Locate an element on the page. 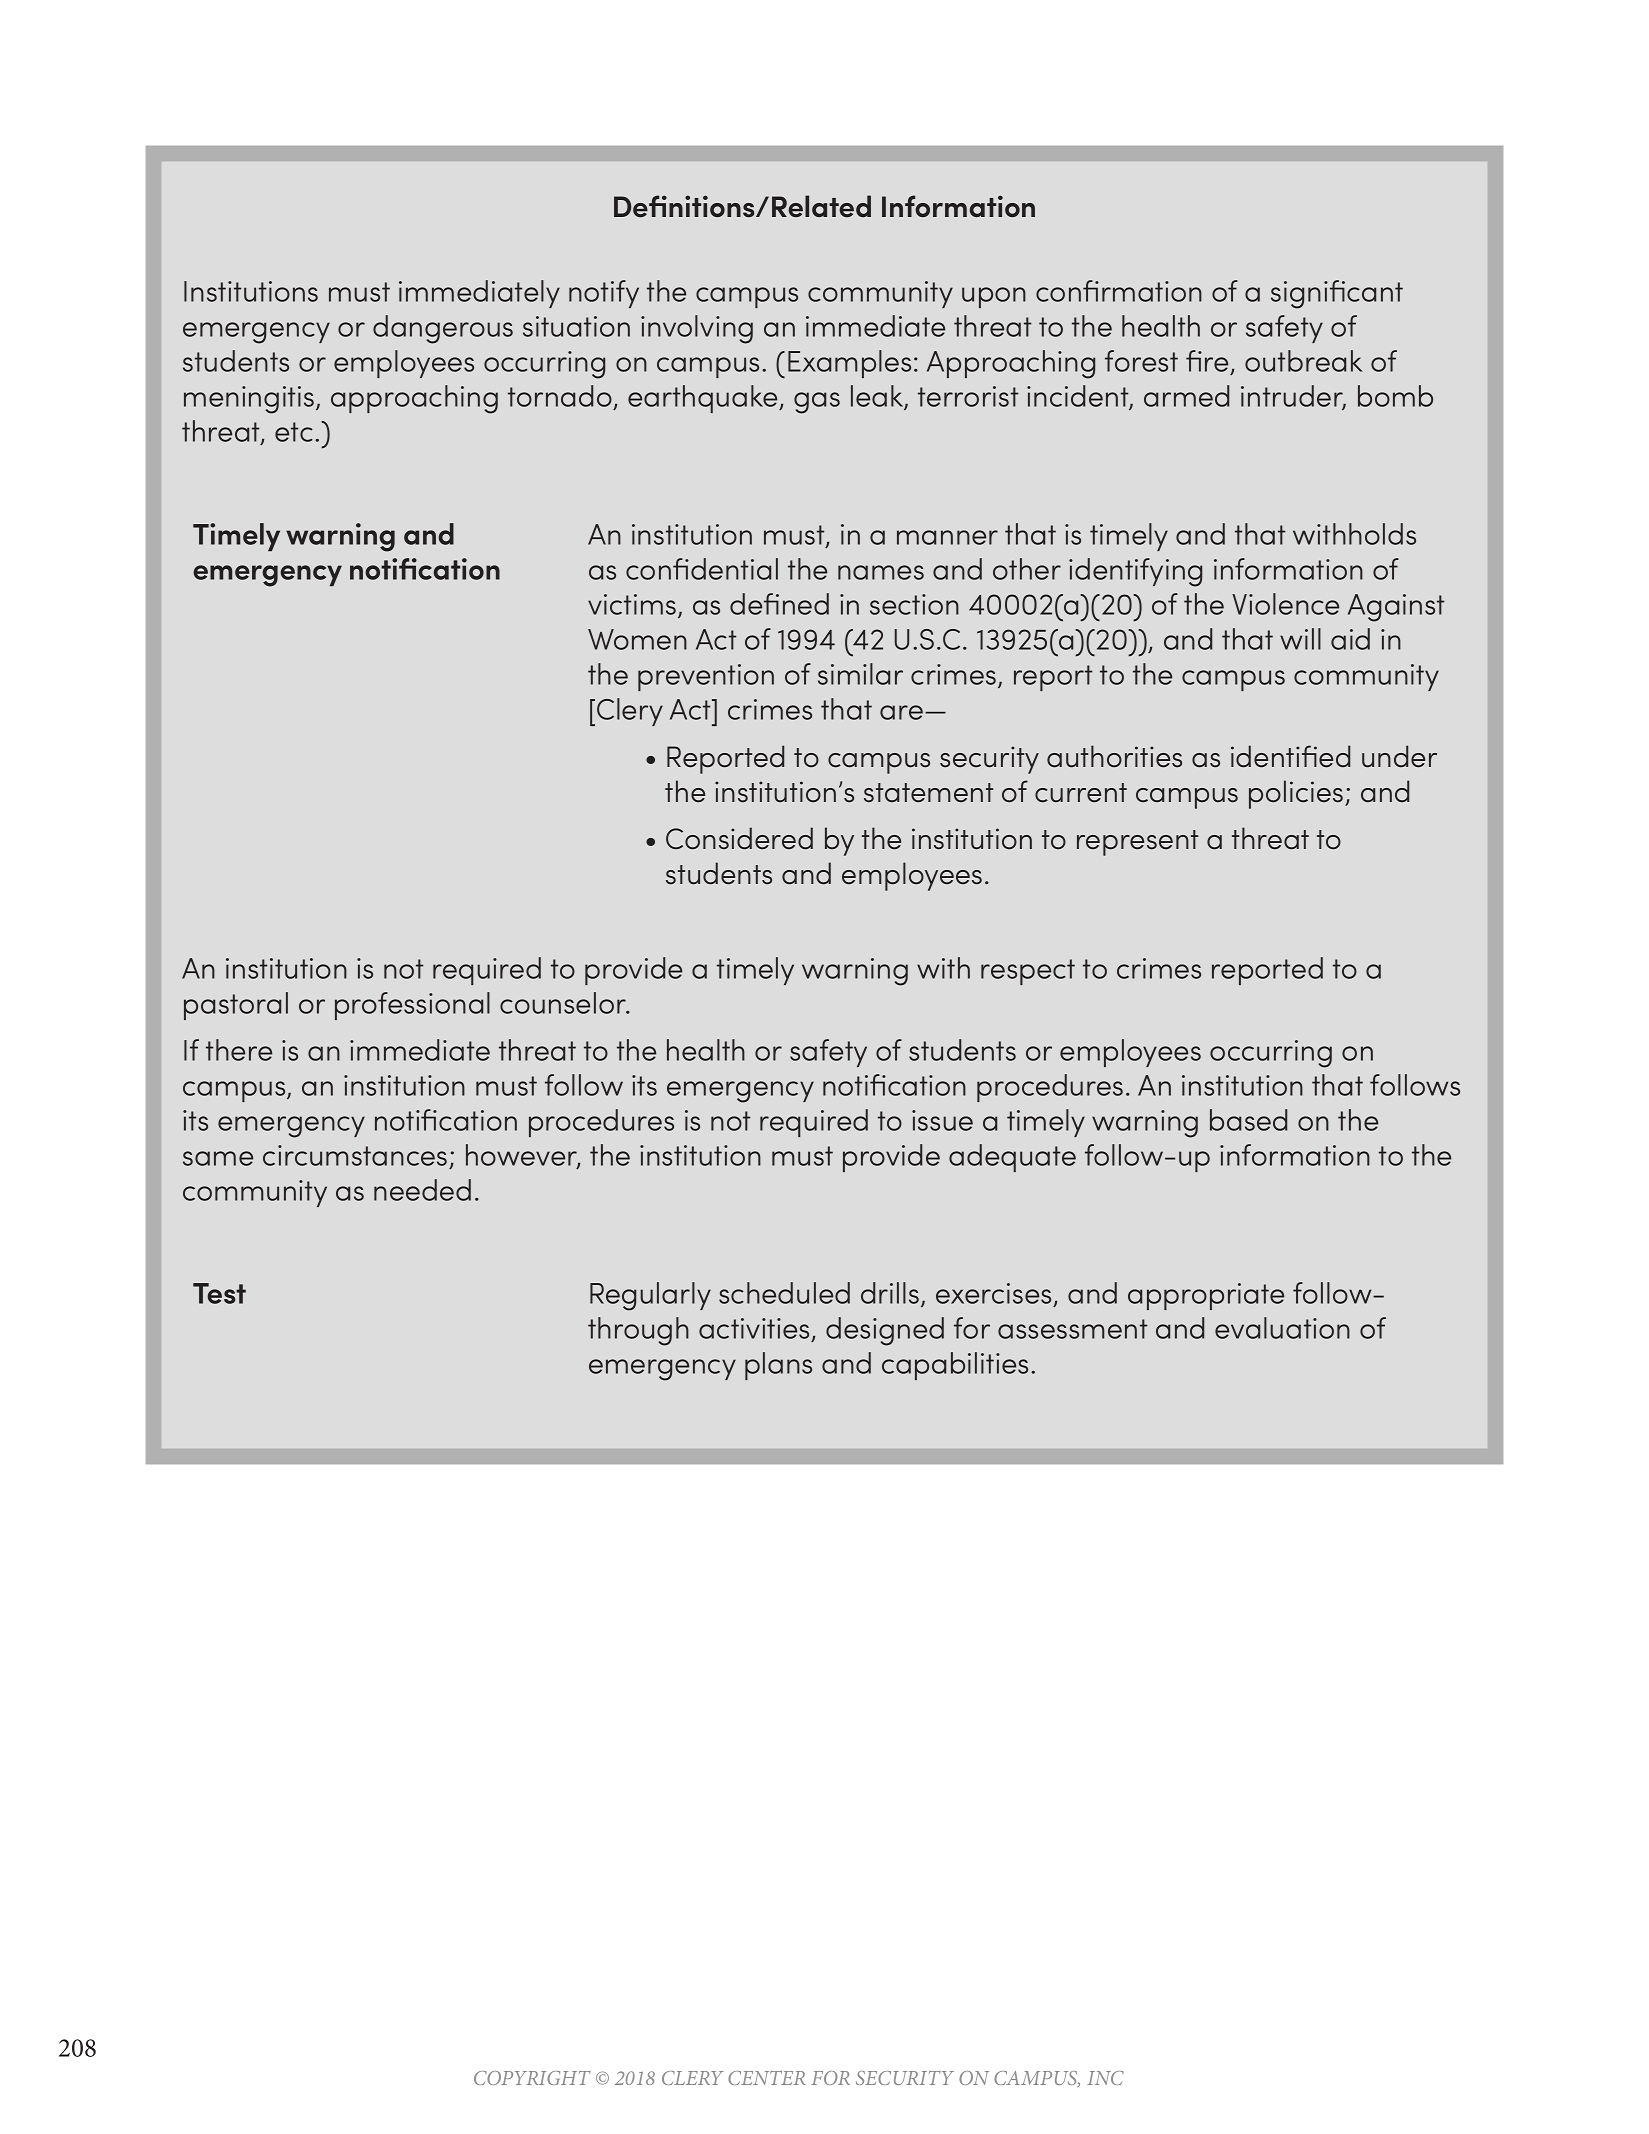  dangerous is located at coordinates (443, 329).
